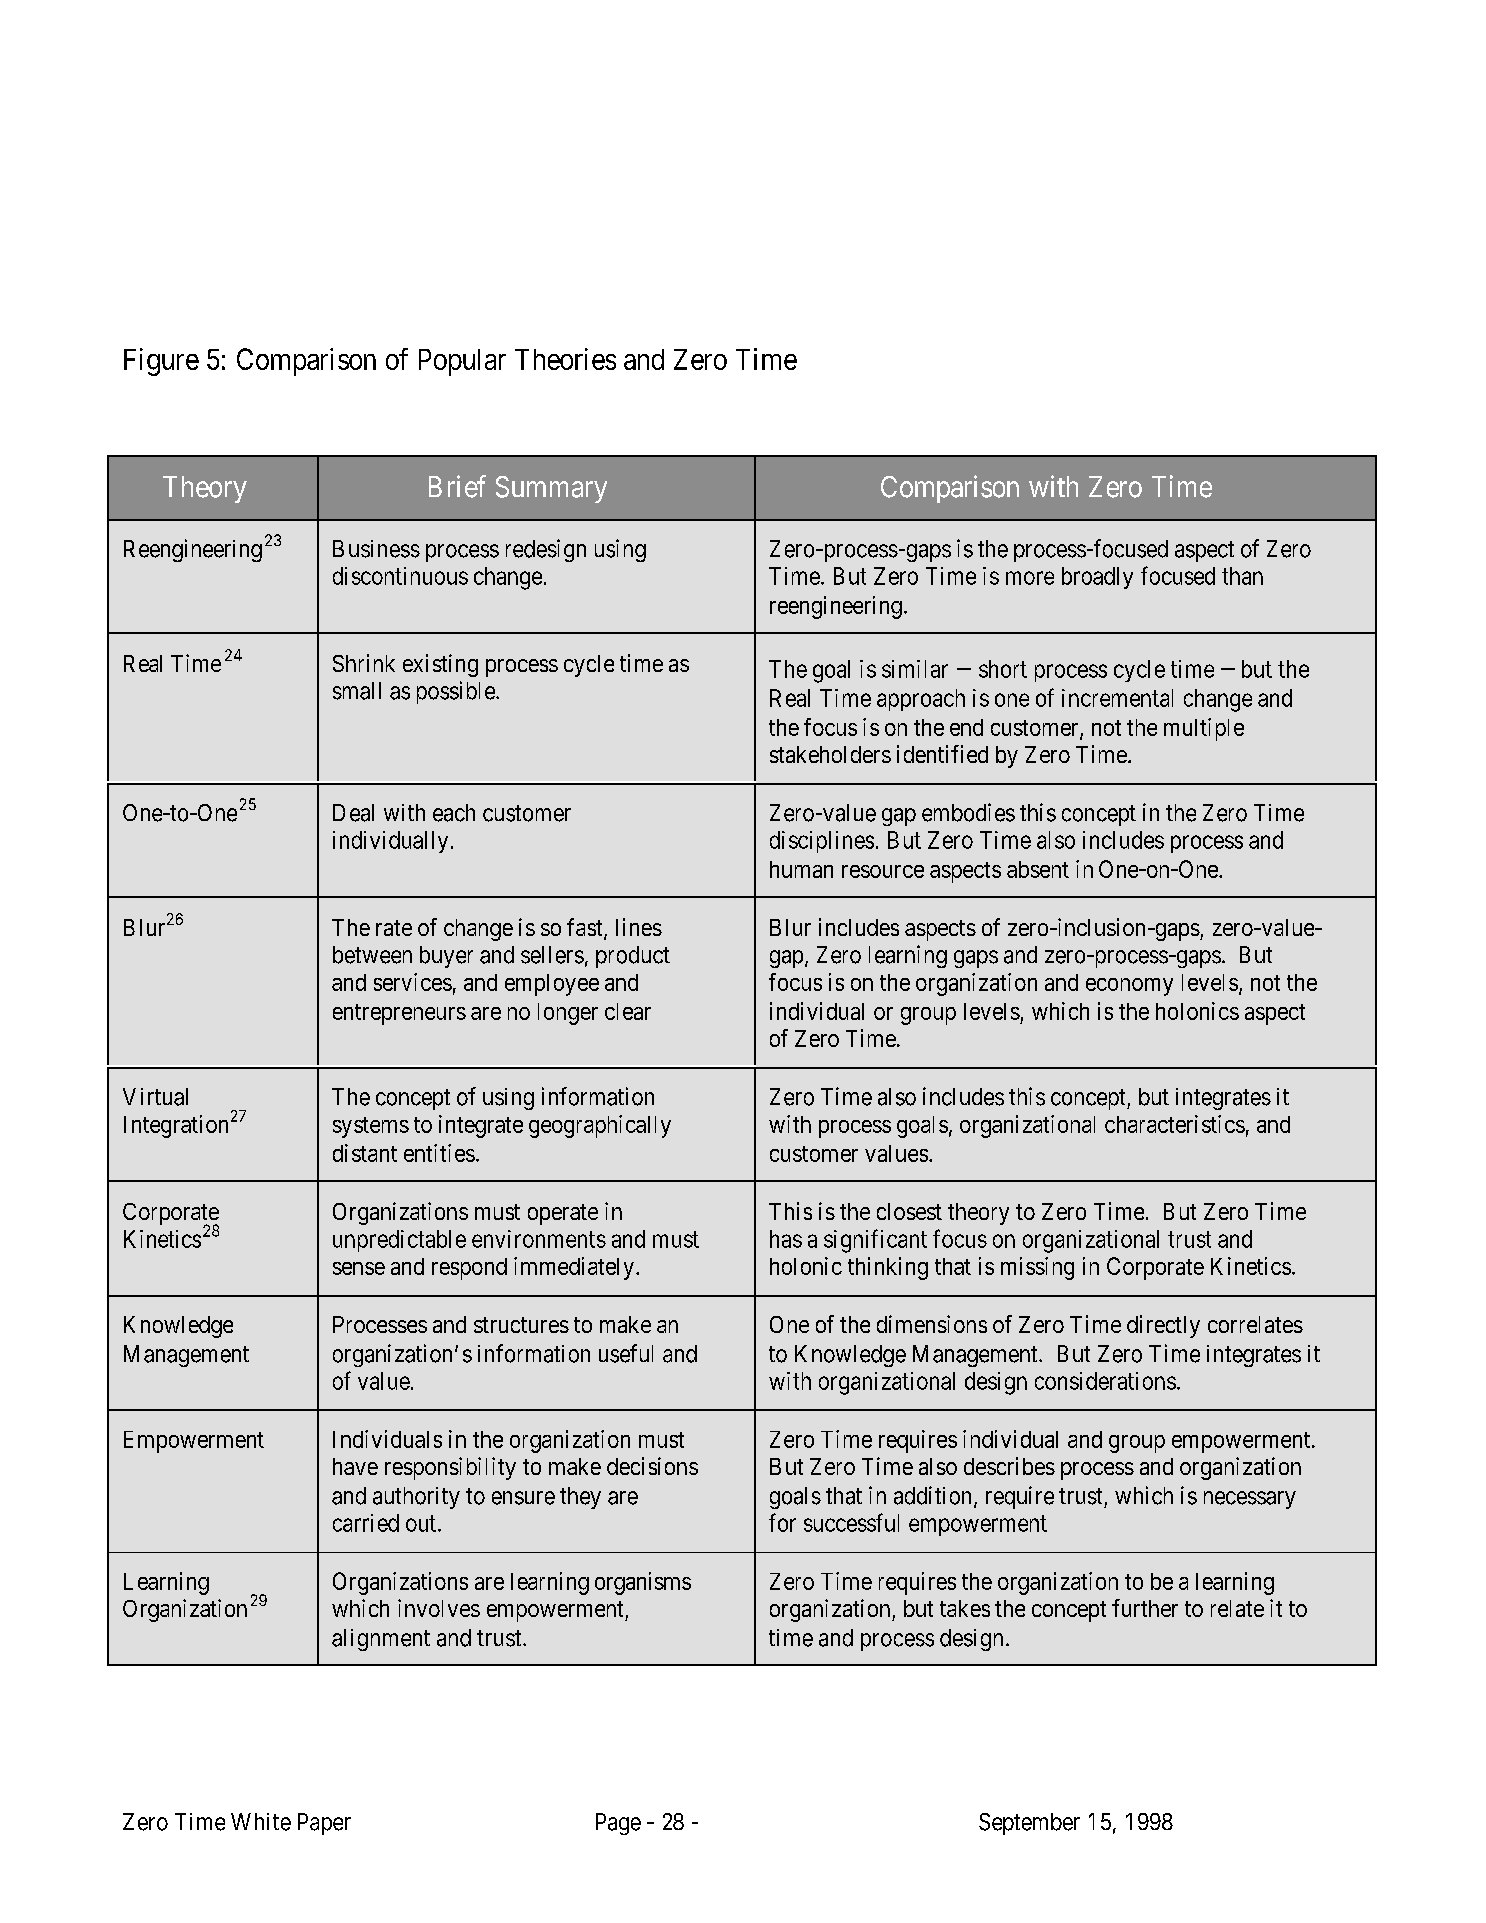 The height and width of the image is (1923, 1486). What do you see at coordinates (353, 813) in the image?
I see `Deal` at bounding box center [353, 813].
